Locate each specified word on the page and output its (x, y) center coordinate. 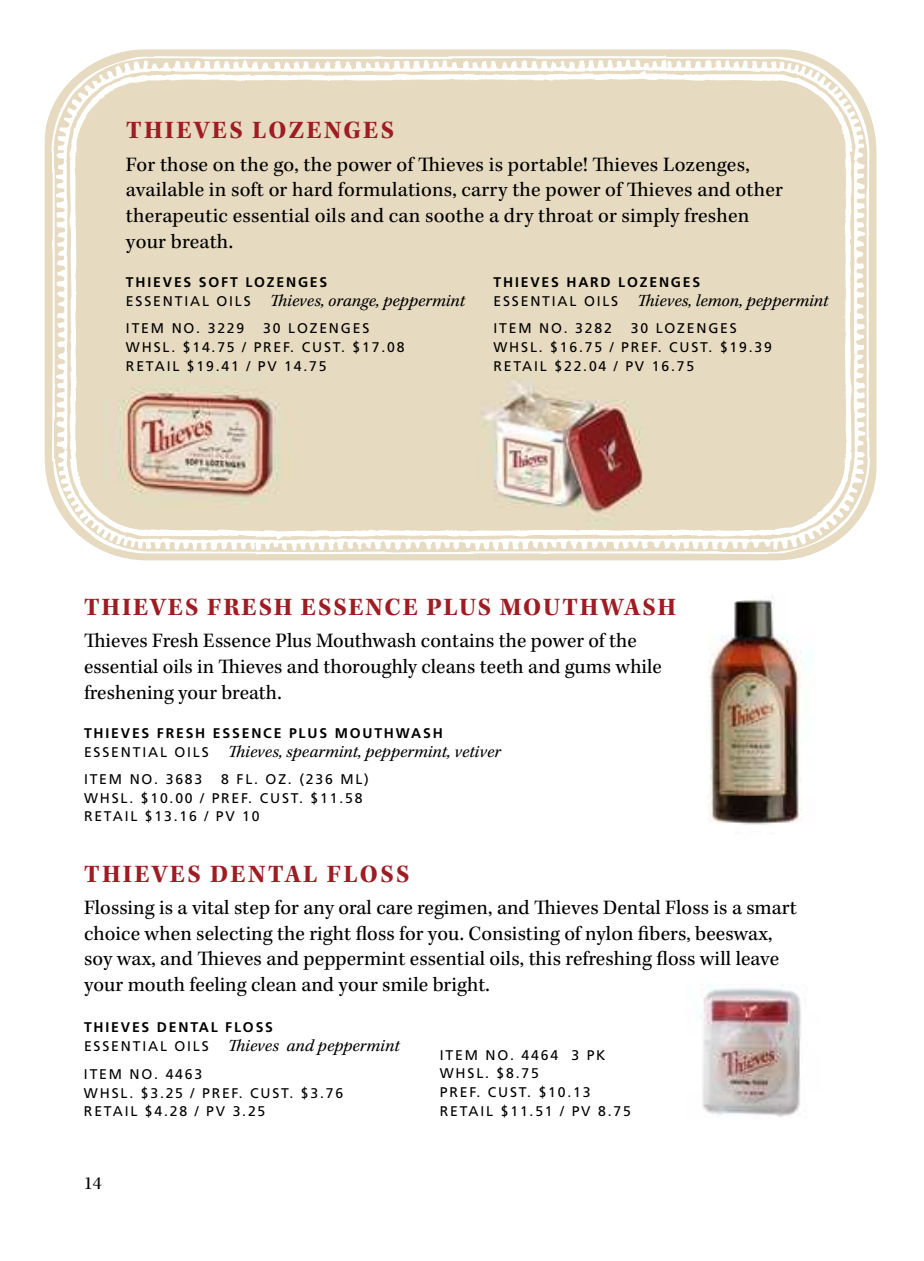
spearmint (323, 753)
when (168, 933)
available (165, 189)
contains (457, 640)
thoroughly (370, 668)
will (715, 958)
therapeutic (176, 217)
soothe (455, 215)
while (638, 666)
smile (405, 984)
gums (588, 670)
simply (651, 217)
